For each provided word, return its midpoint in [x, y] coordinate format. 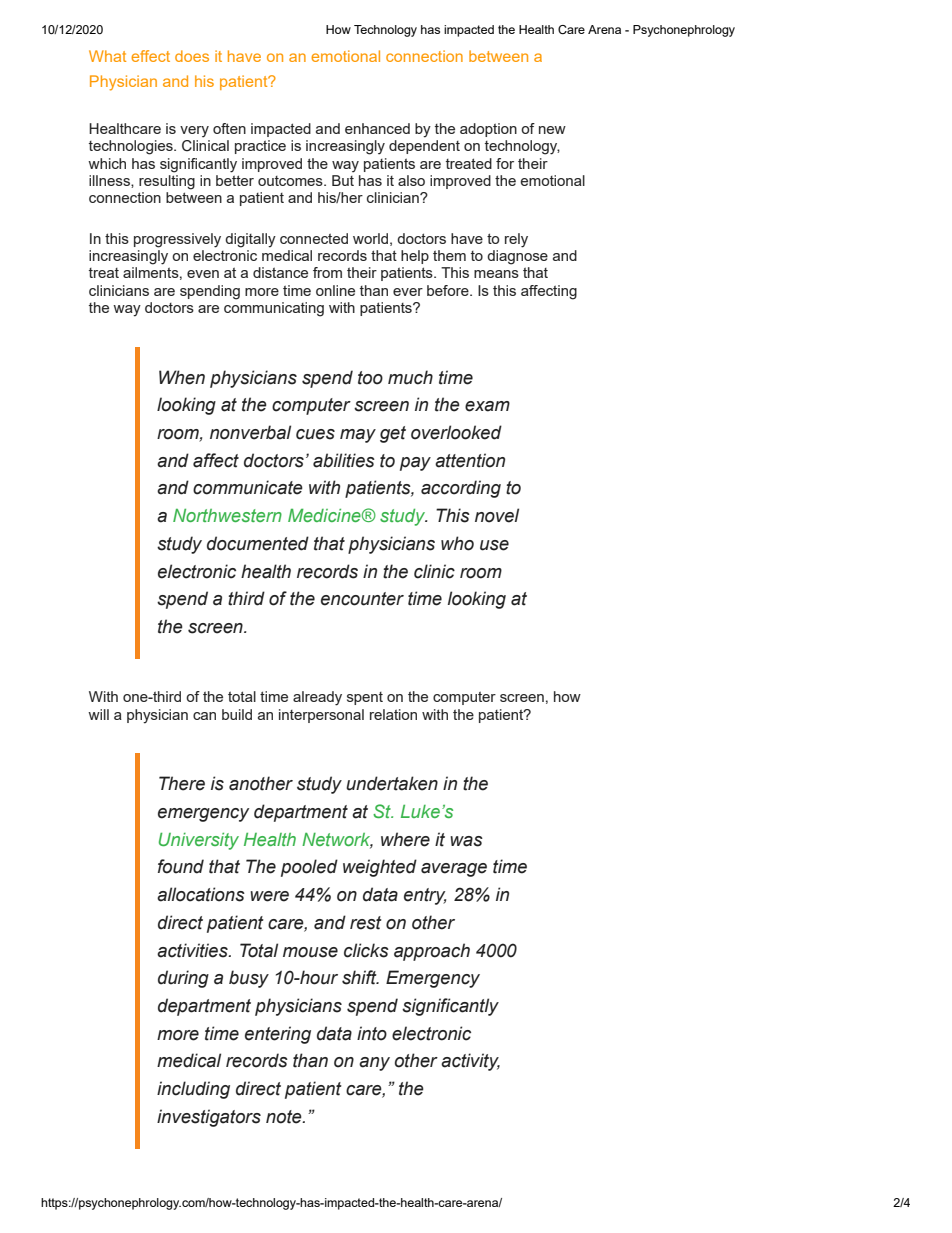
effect [150, 56]
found [181, 866]
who [457, 543]
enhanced [377, 128]
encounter [362, 599]
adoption [488, 130]
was [466, 841]
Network [337, 840]
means [496, 274]
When [182, 377]
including [193, 1090]
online [335, 290]
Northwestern [227, 515]
